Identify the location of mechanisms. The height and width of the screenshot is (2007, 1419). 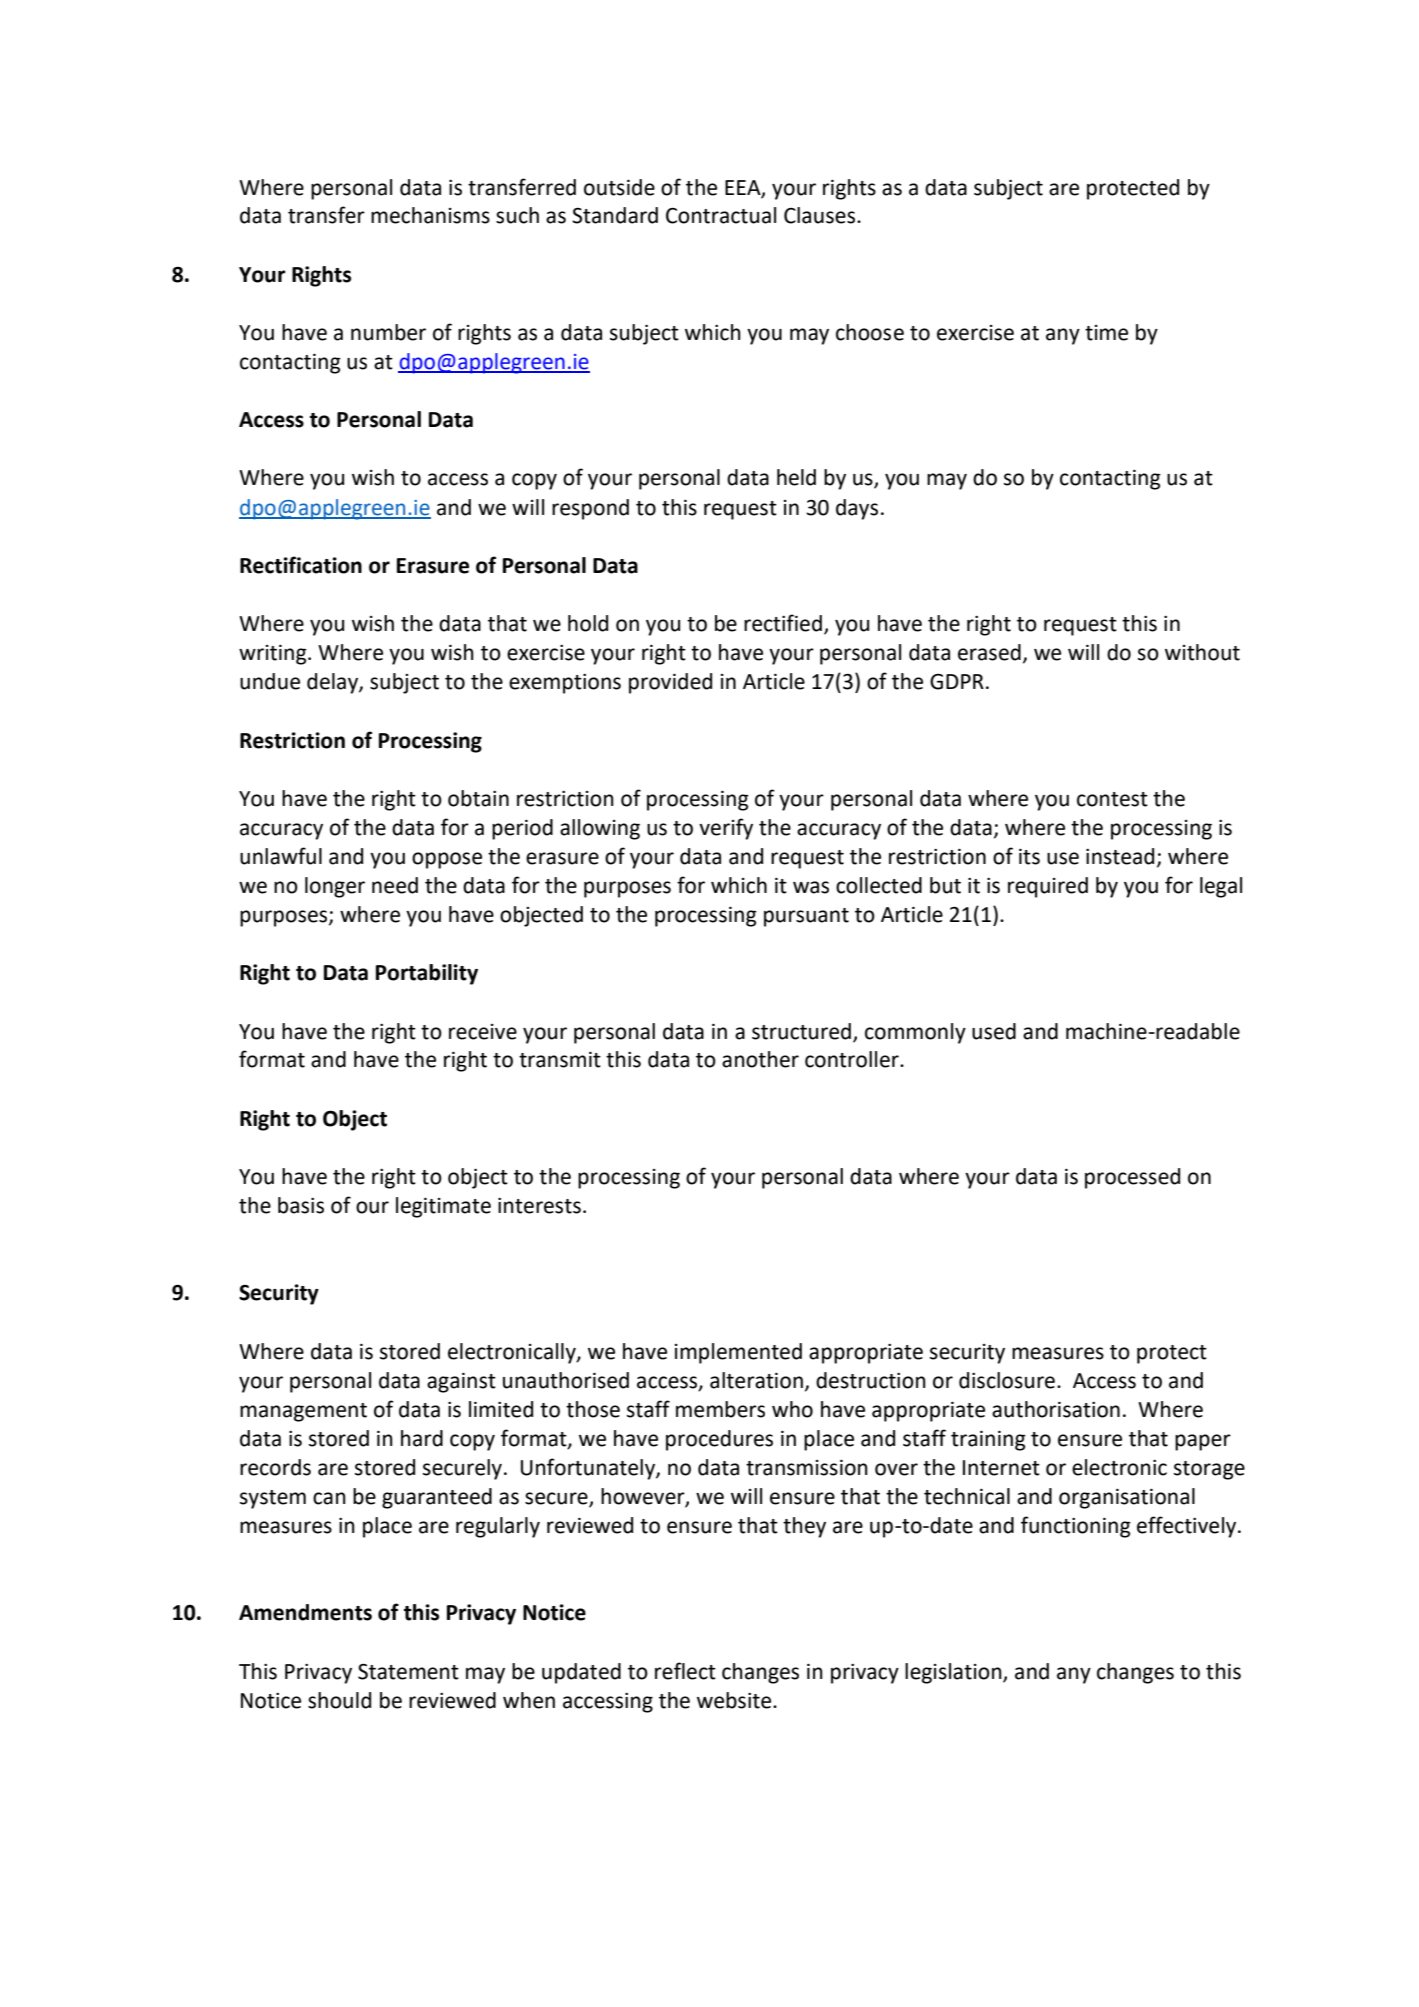
(430, 215).
